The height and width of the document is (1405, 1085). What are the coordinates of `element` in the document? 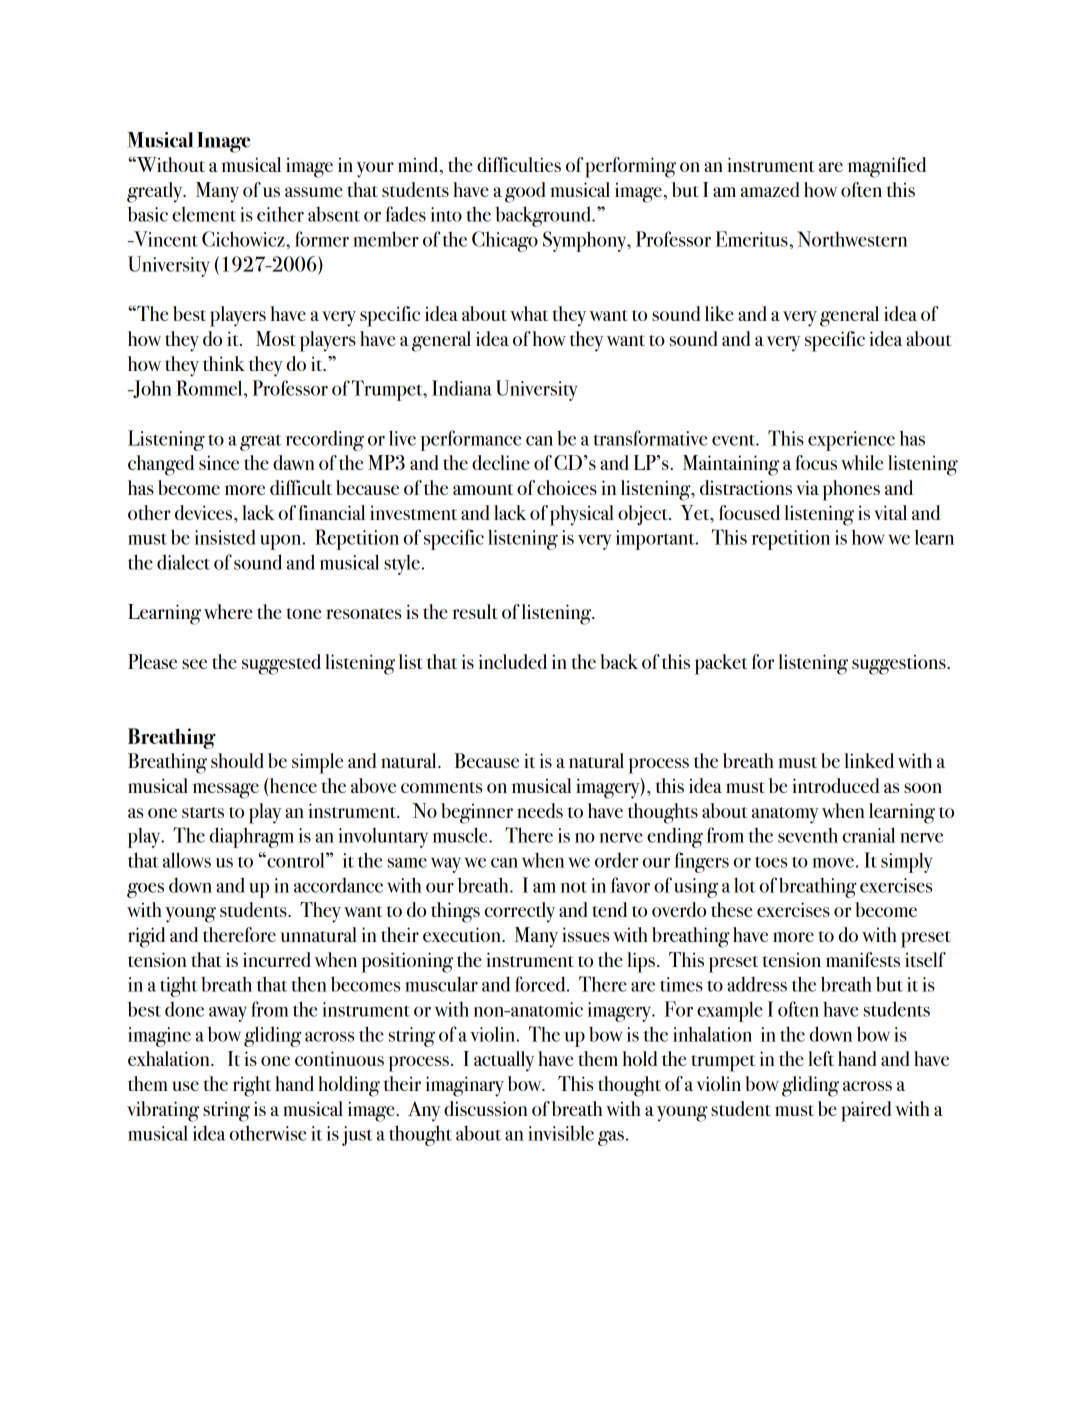 It's located at (204, 214).
